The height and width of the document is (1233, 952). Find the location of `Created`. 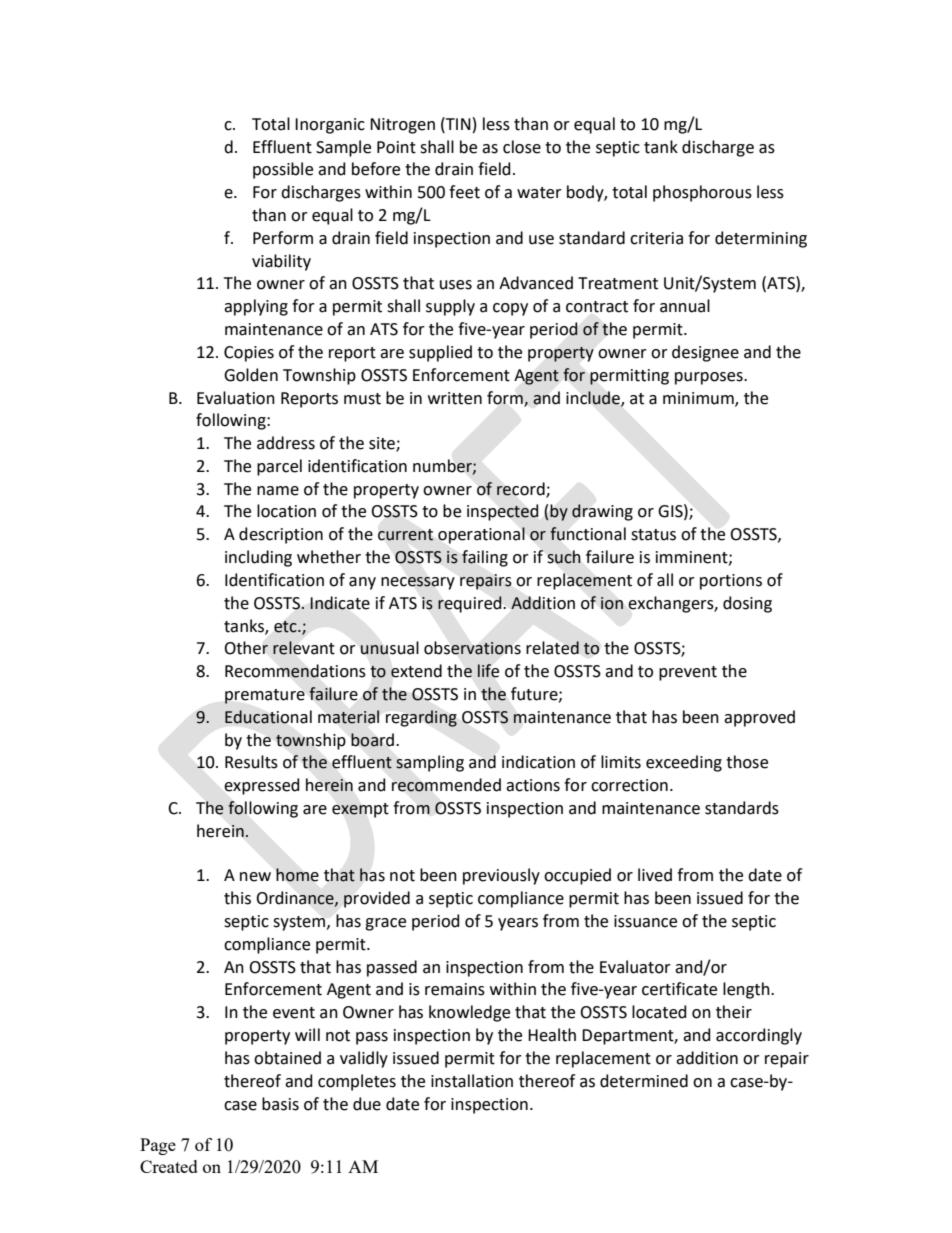

Created is located at coordinates (169, 1166).
